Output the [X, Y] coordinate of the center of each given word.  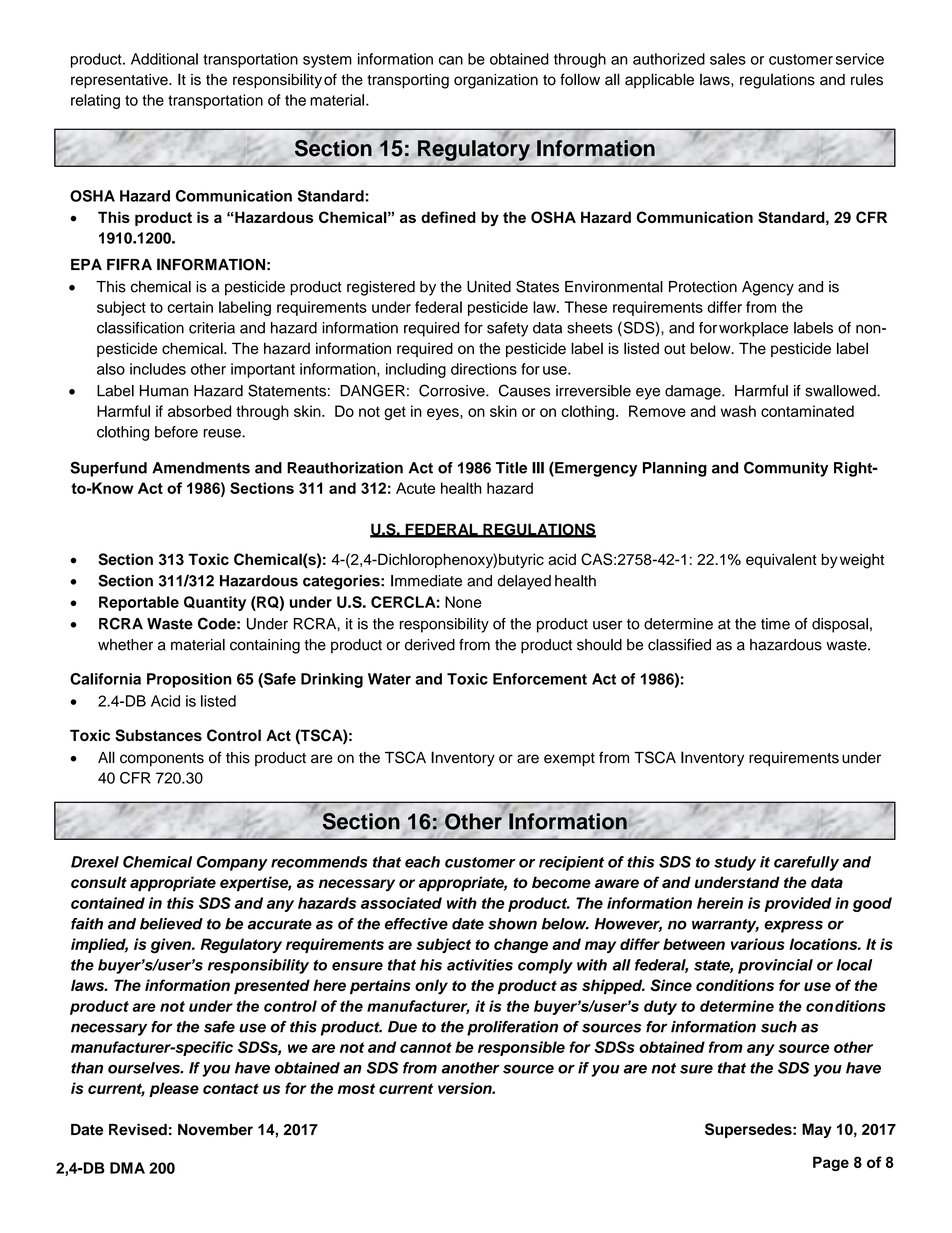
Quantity [215, 603]
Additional [164, 59]
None [463, 602]
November [215, 1130]
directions [484, 369]
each [422, 862]
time [775, 624]
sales [728, 59]
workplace [753, 329]
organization [496, 81]
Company [232, 863]
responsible [521, 1048]
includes [158, 369]
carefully [806, 863]
